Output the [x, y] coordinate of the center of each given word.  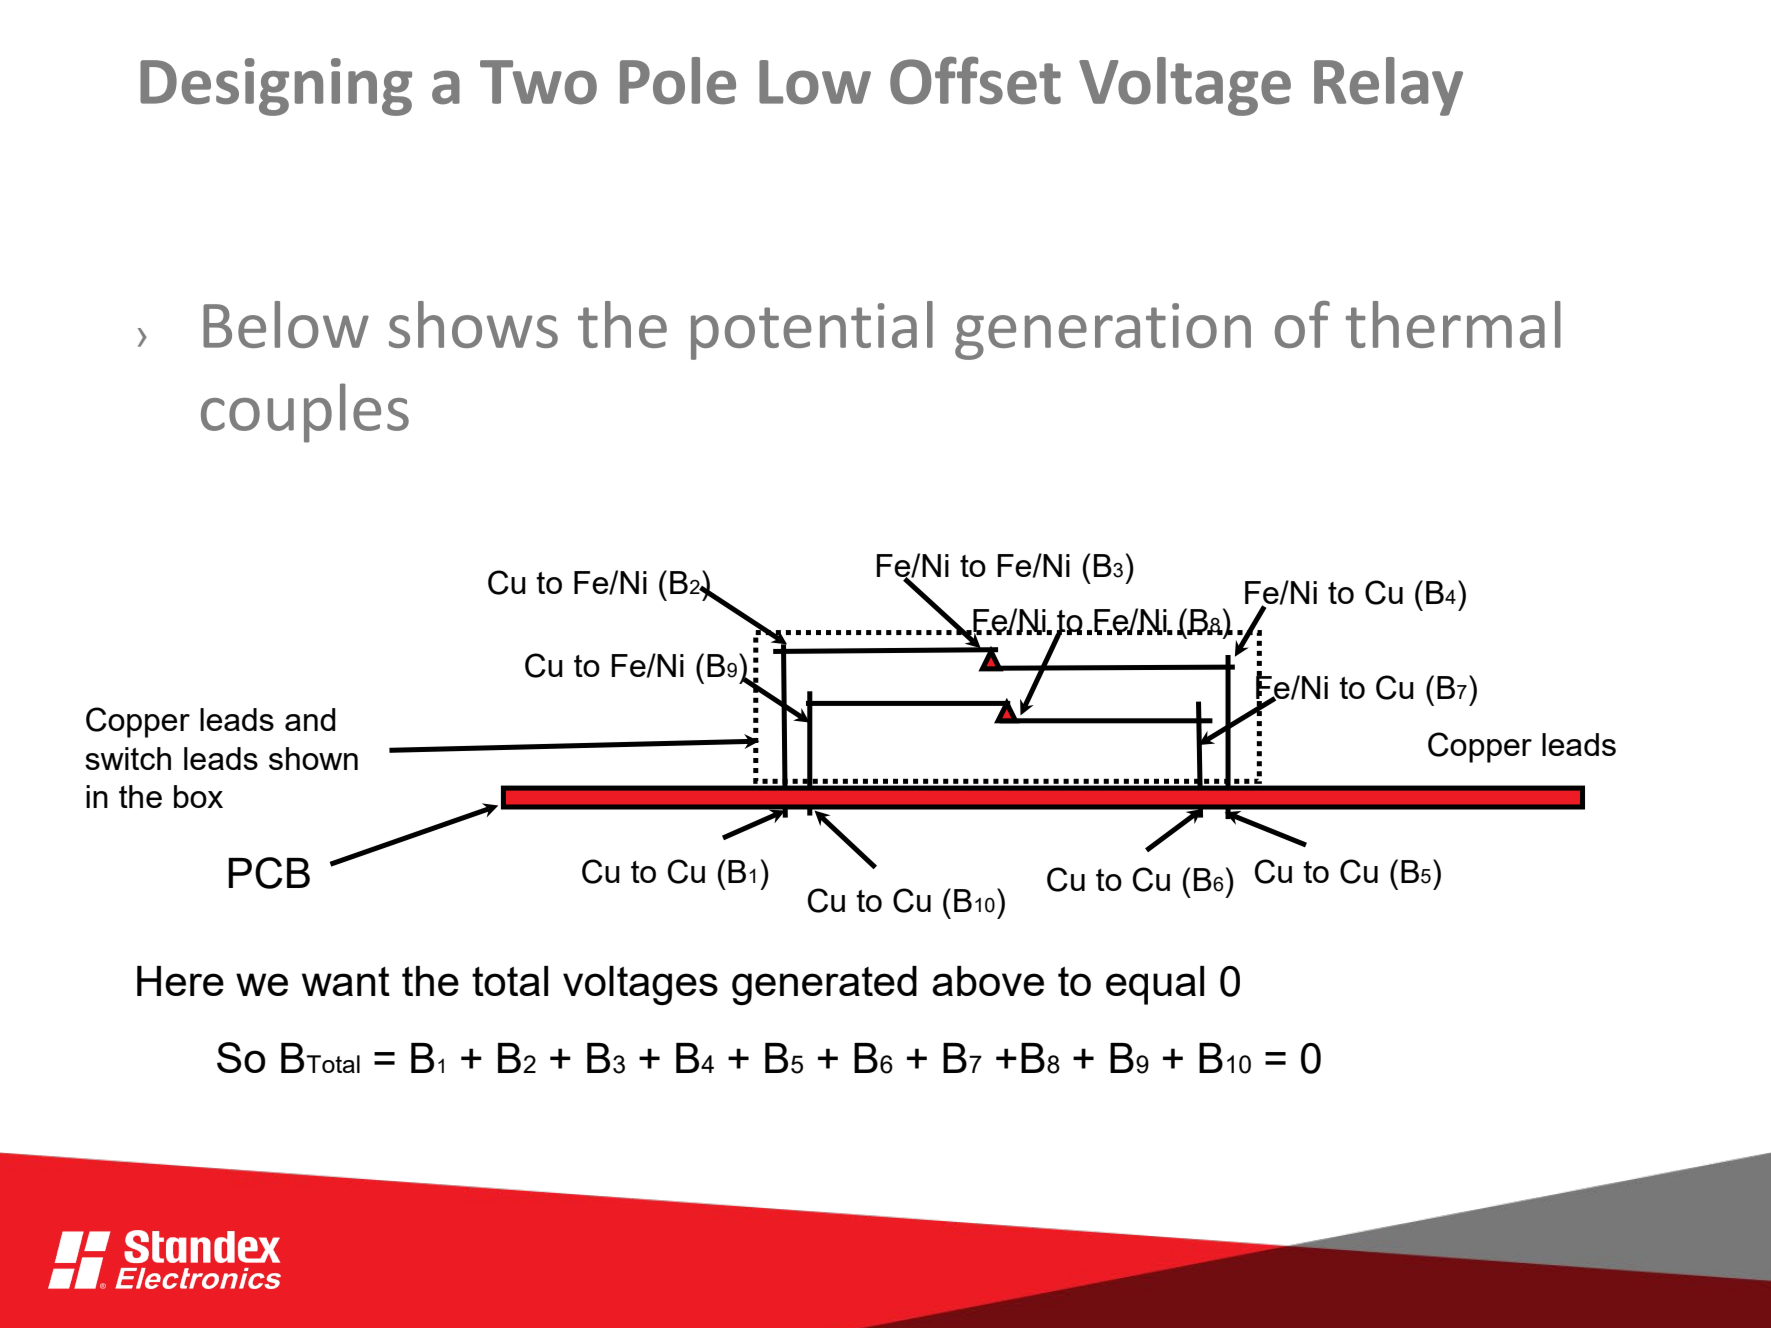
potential [812, 330]
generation [1103, 331]
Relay [1388, 86]
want [346, 981]
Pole [678, 81]
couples [305, 413]
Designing [276, 87]
